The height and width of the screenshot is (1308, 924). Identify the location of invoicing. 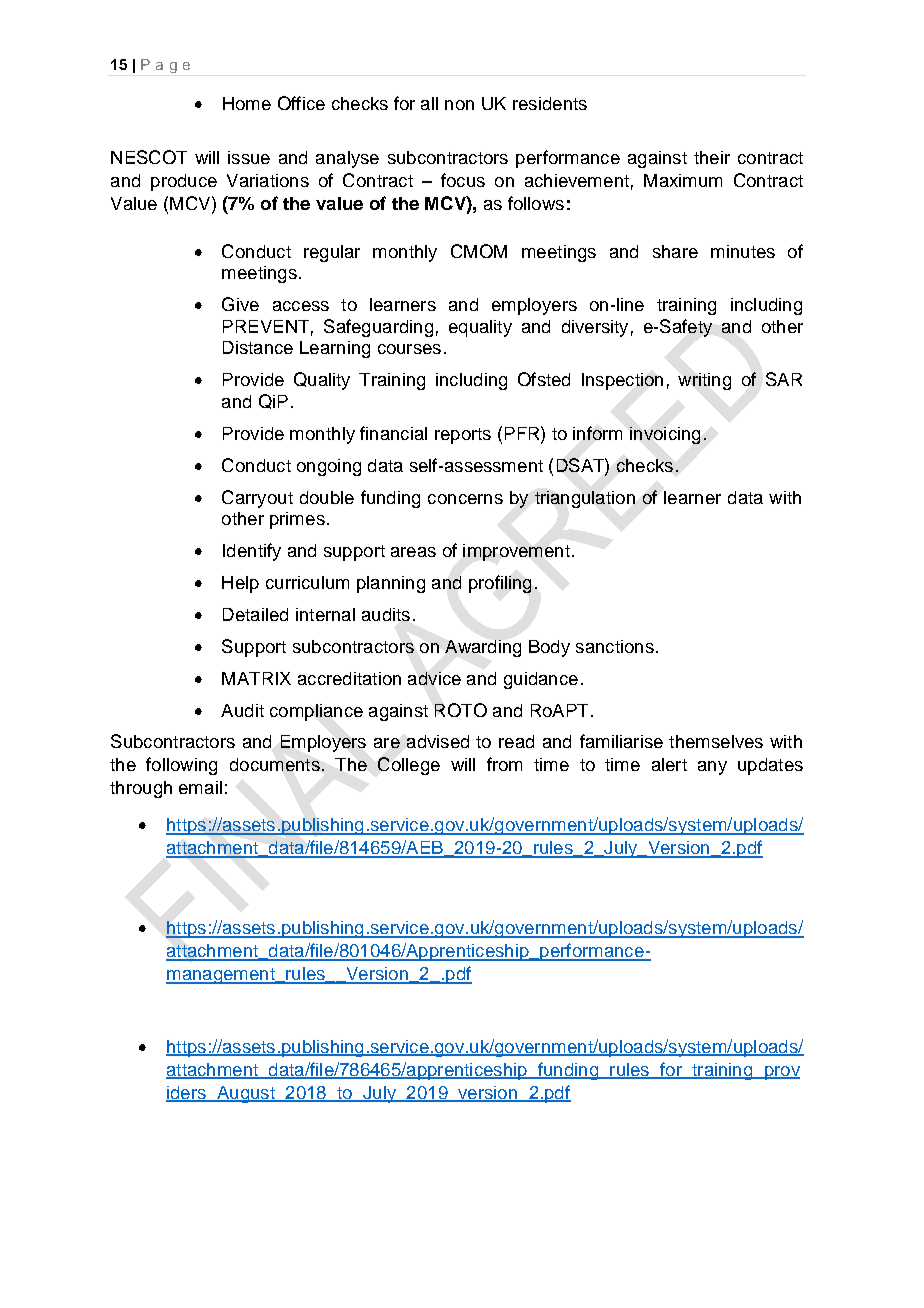
(665, 435).
